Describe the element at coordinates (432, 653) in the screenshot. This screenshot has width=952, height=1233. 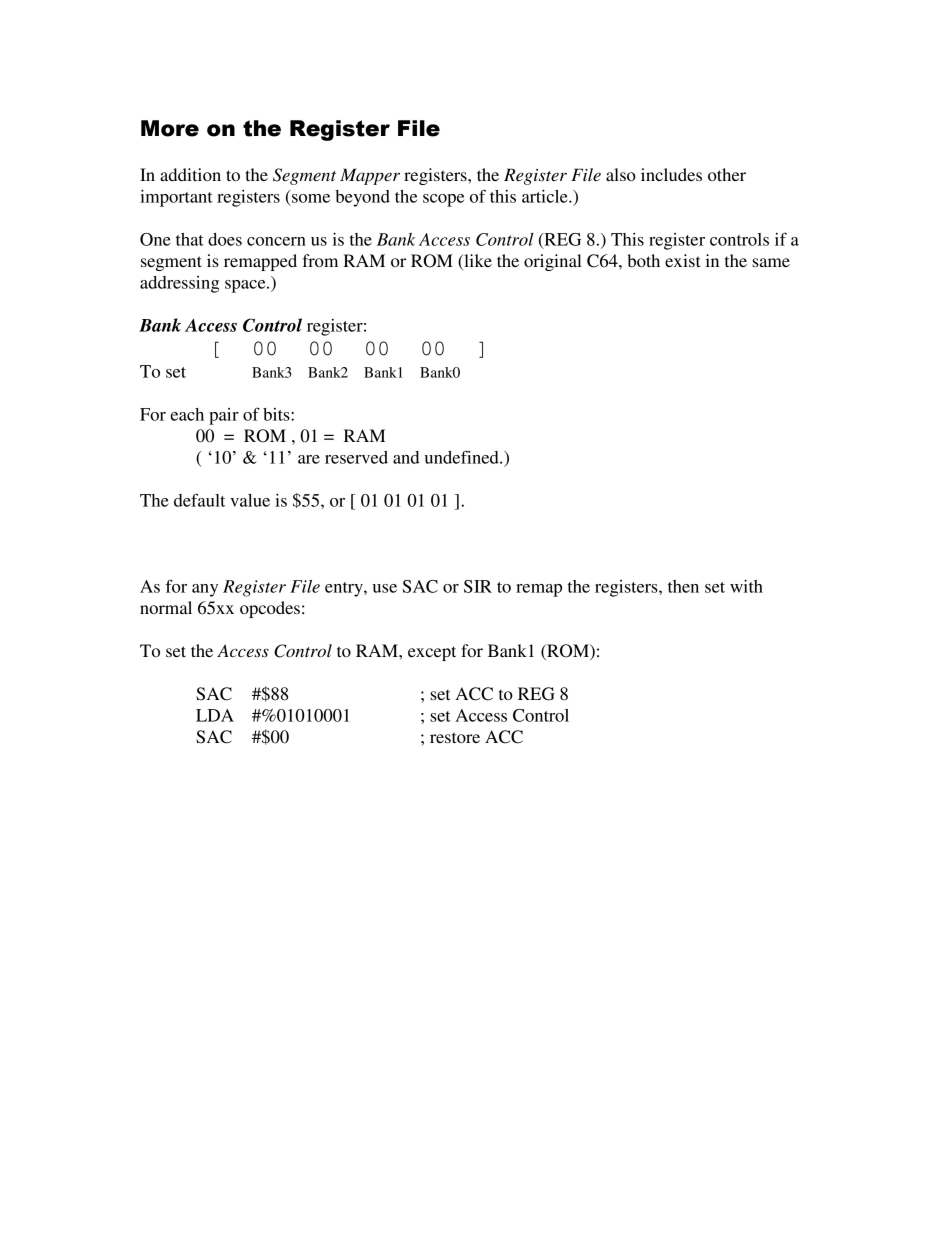
I see `except` at that location.
